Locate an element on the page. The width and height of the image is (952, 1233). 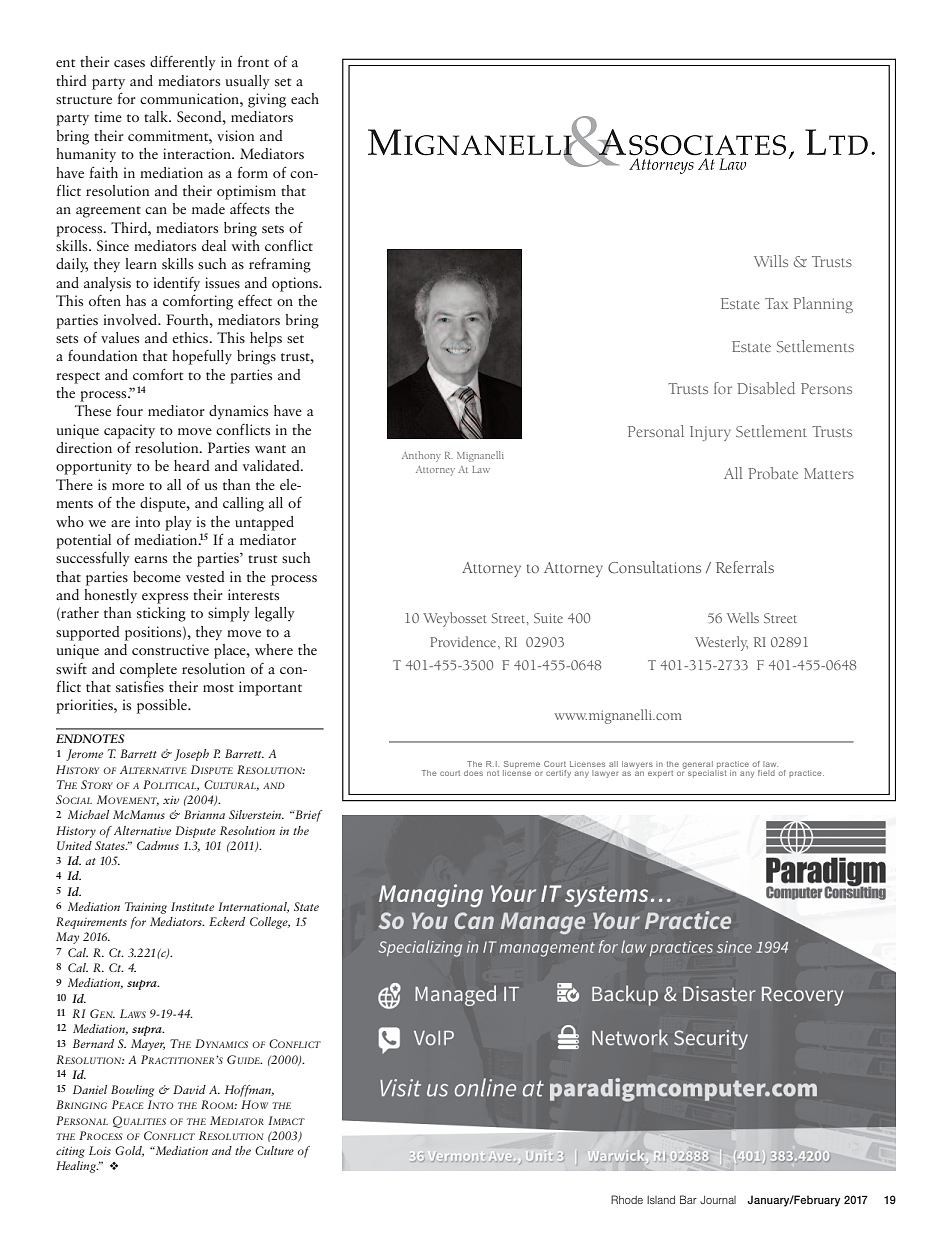
does is located at coordinates (473, 773).
